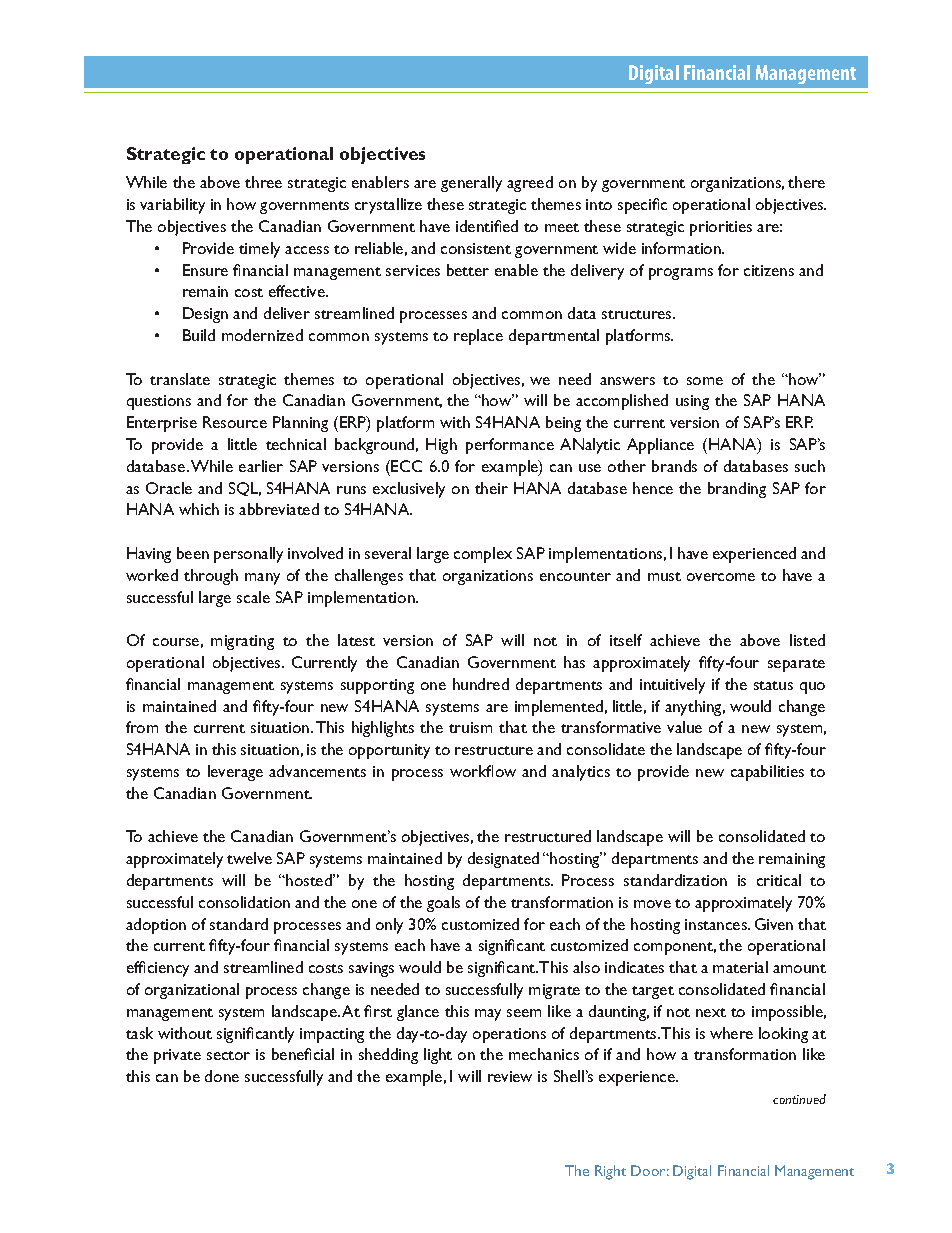  I want to click on complex, so click(483, 555).
